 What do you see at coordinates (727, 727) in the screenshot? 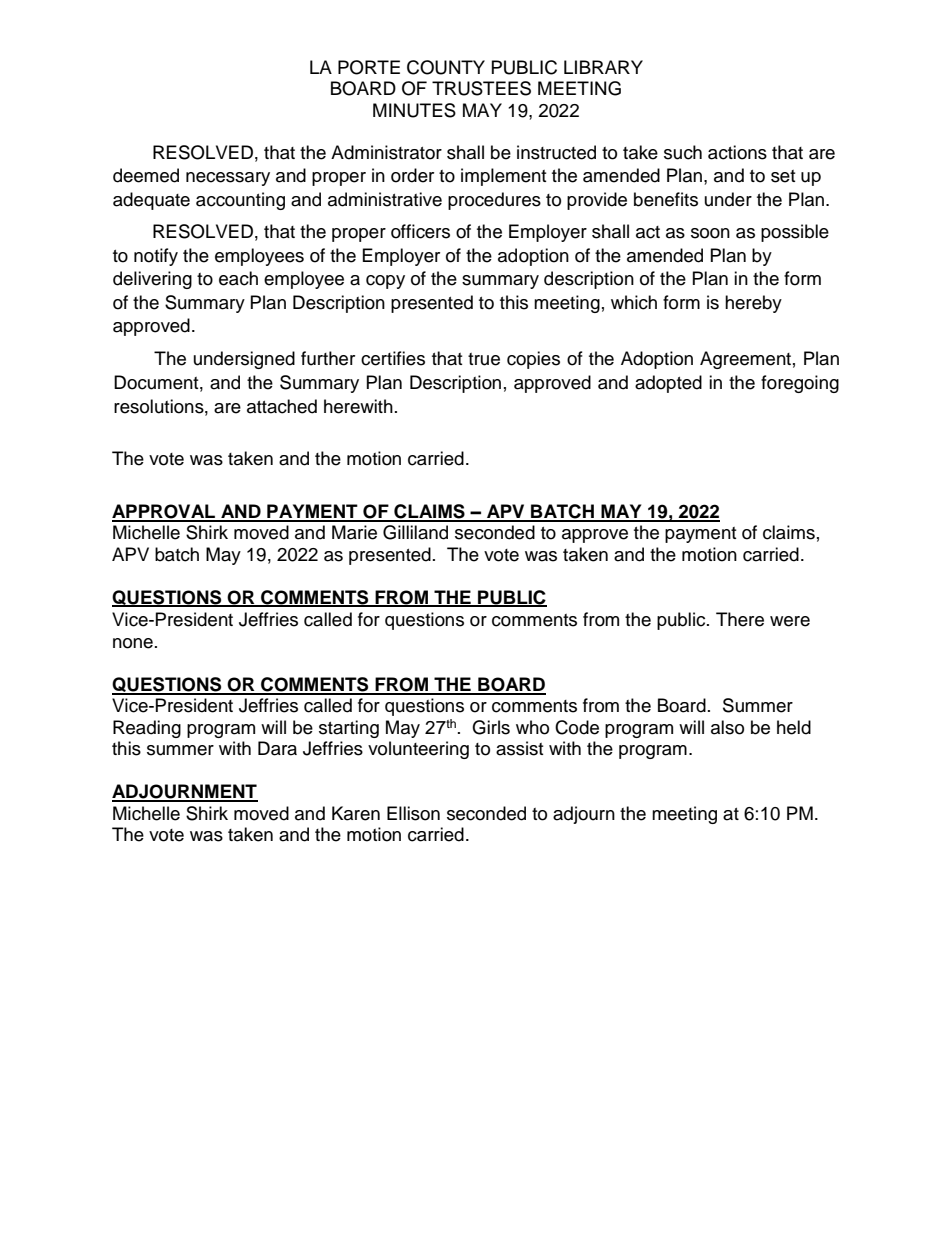
I see `also` at bounding box center [727, 727].
